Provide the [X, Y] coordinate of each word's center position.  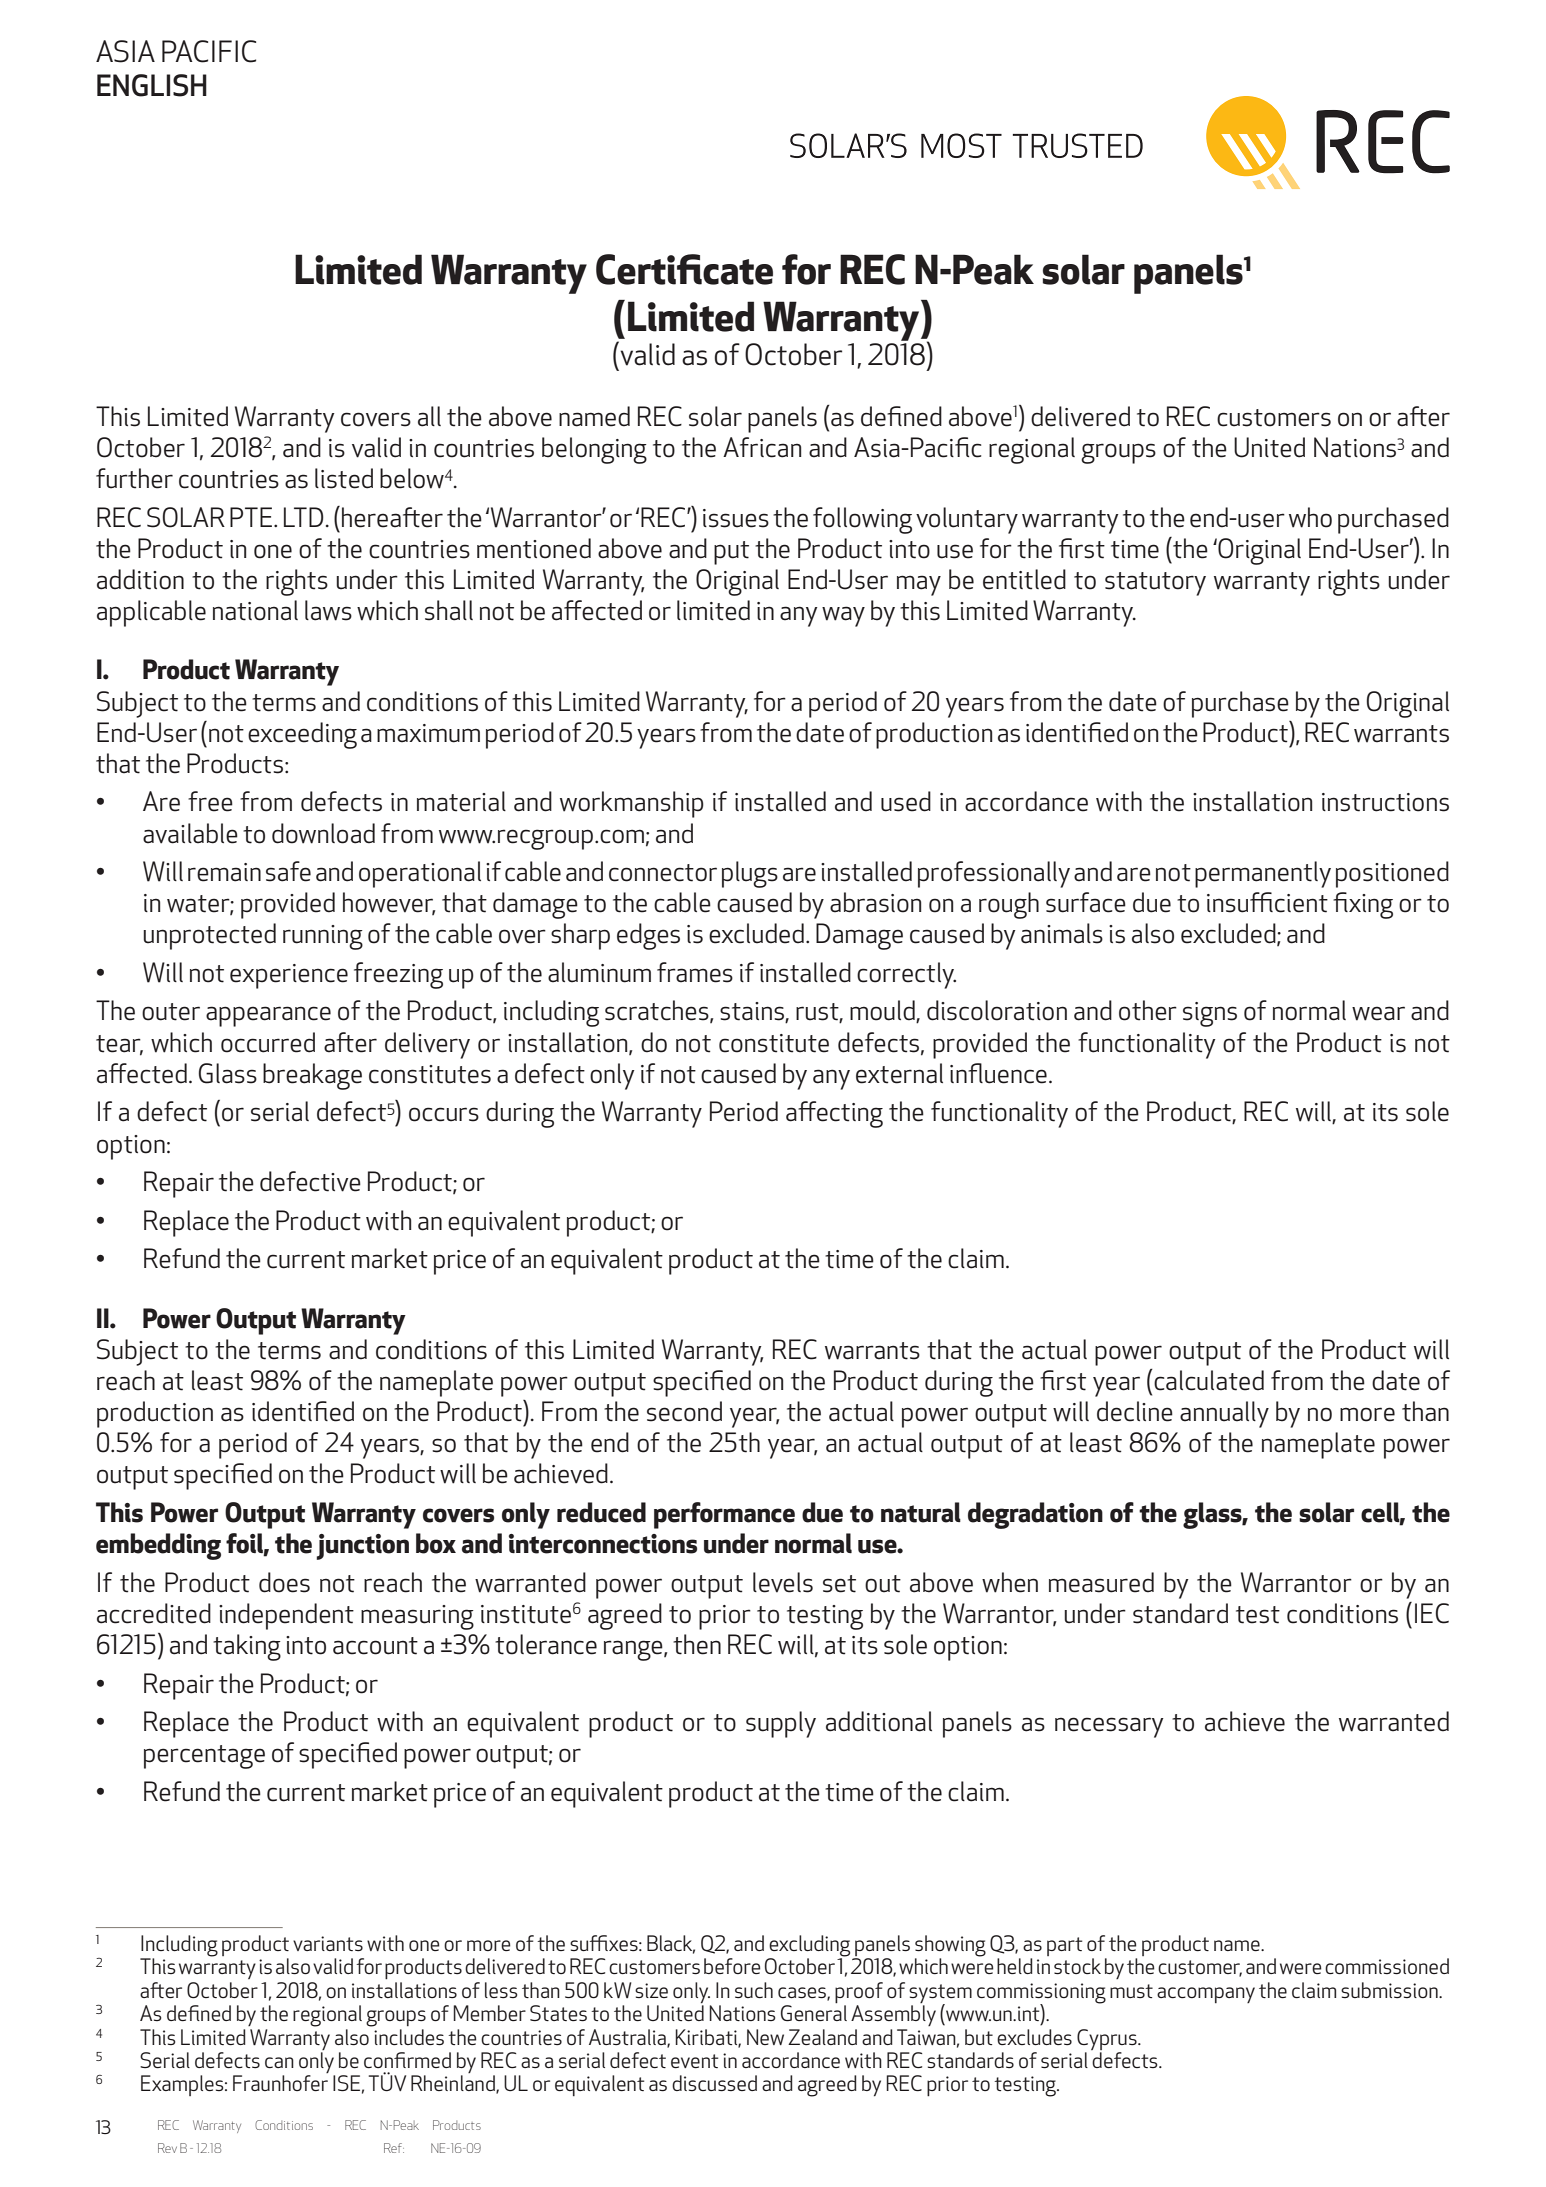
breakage [312, 1076]
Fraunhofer [280, 2083]
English [152, 85]
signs [1210, 1014]
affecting [834, 1114]
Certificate [684, 269]
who [1310, 517]
